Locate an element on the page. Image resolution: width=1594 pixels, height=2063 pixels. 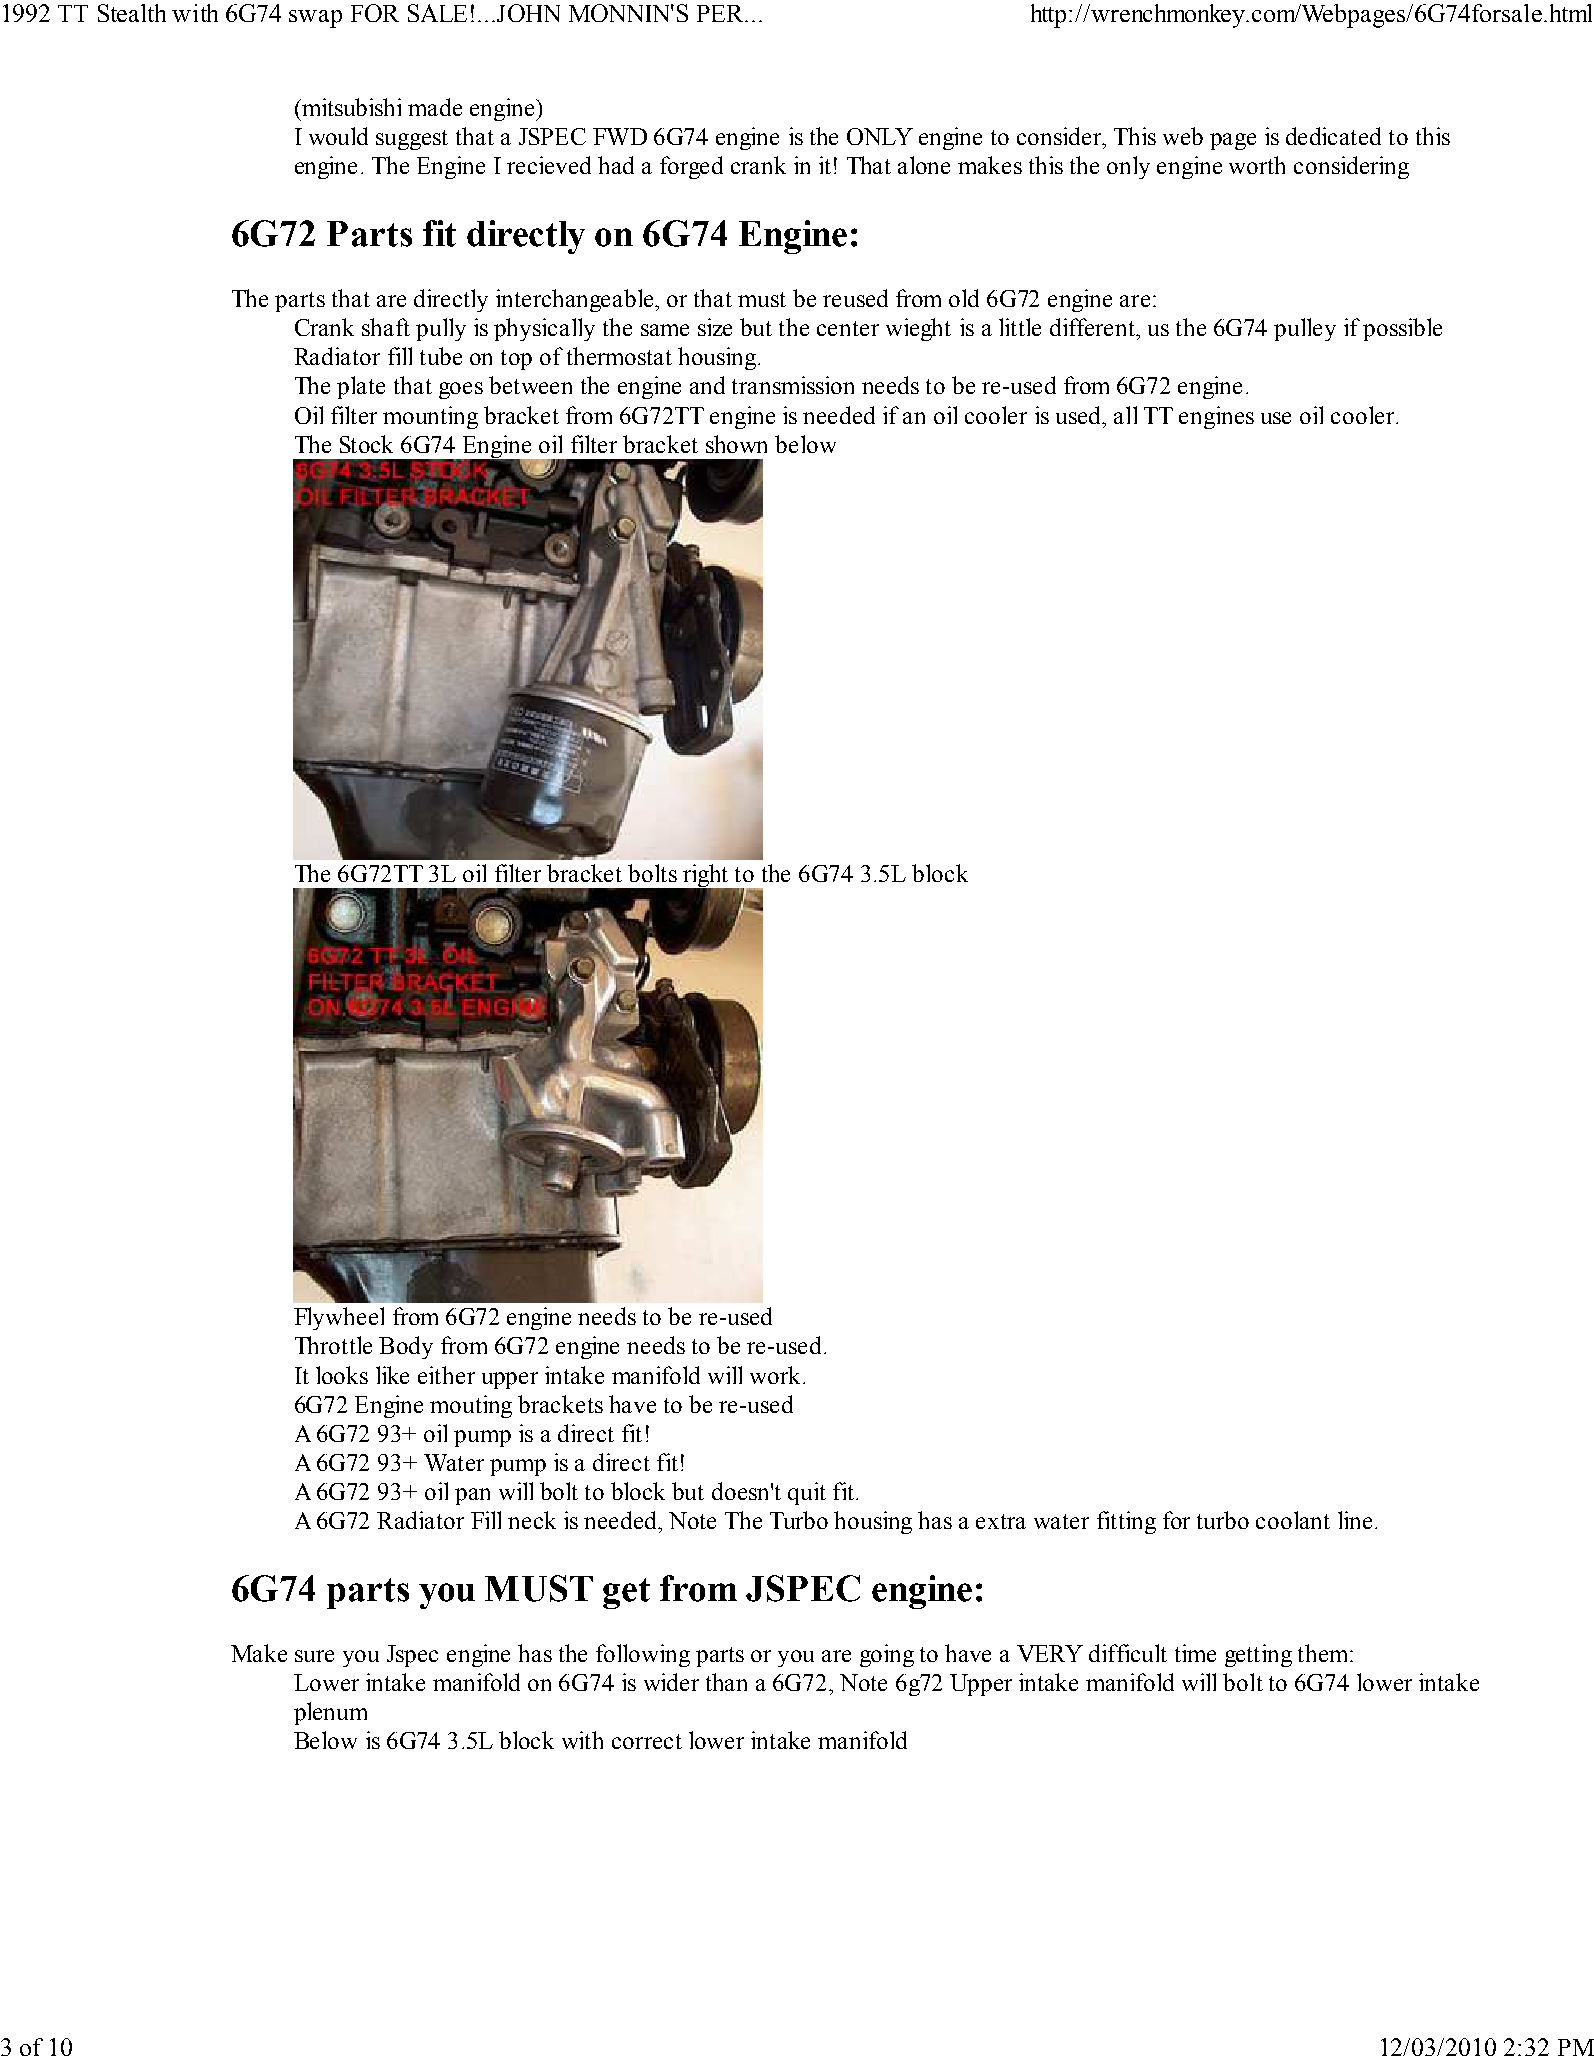
work is located at coordinates (777, 1375).
